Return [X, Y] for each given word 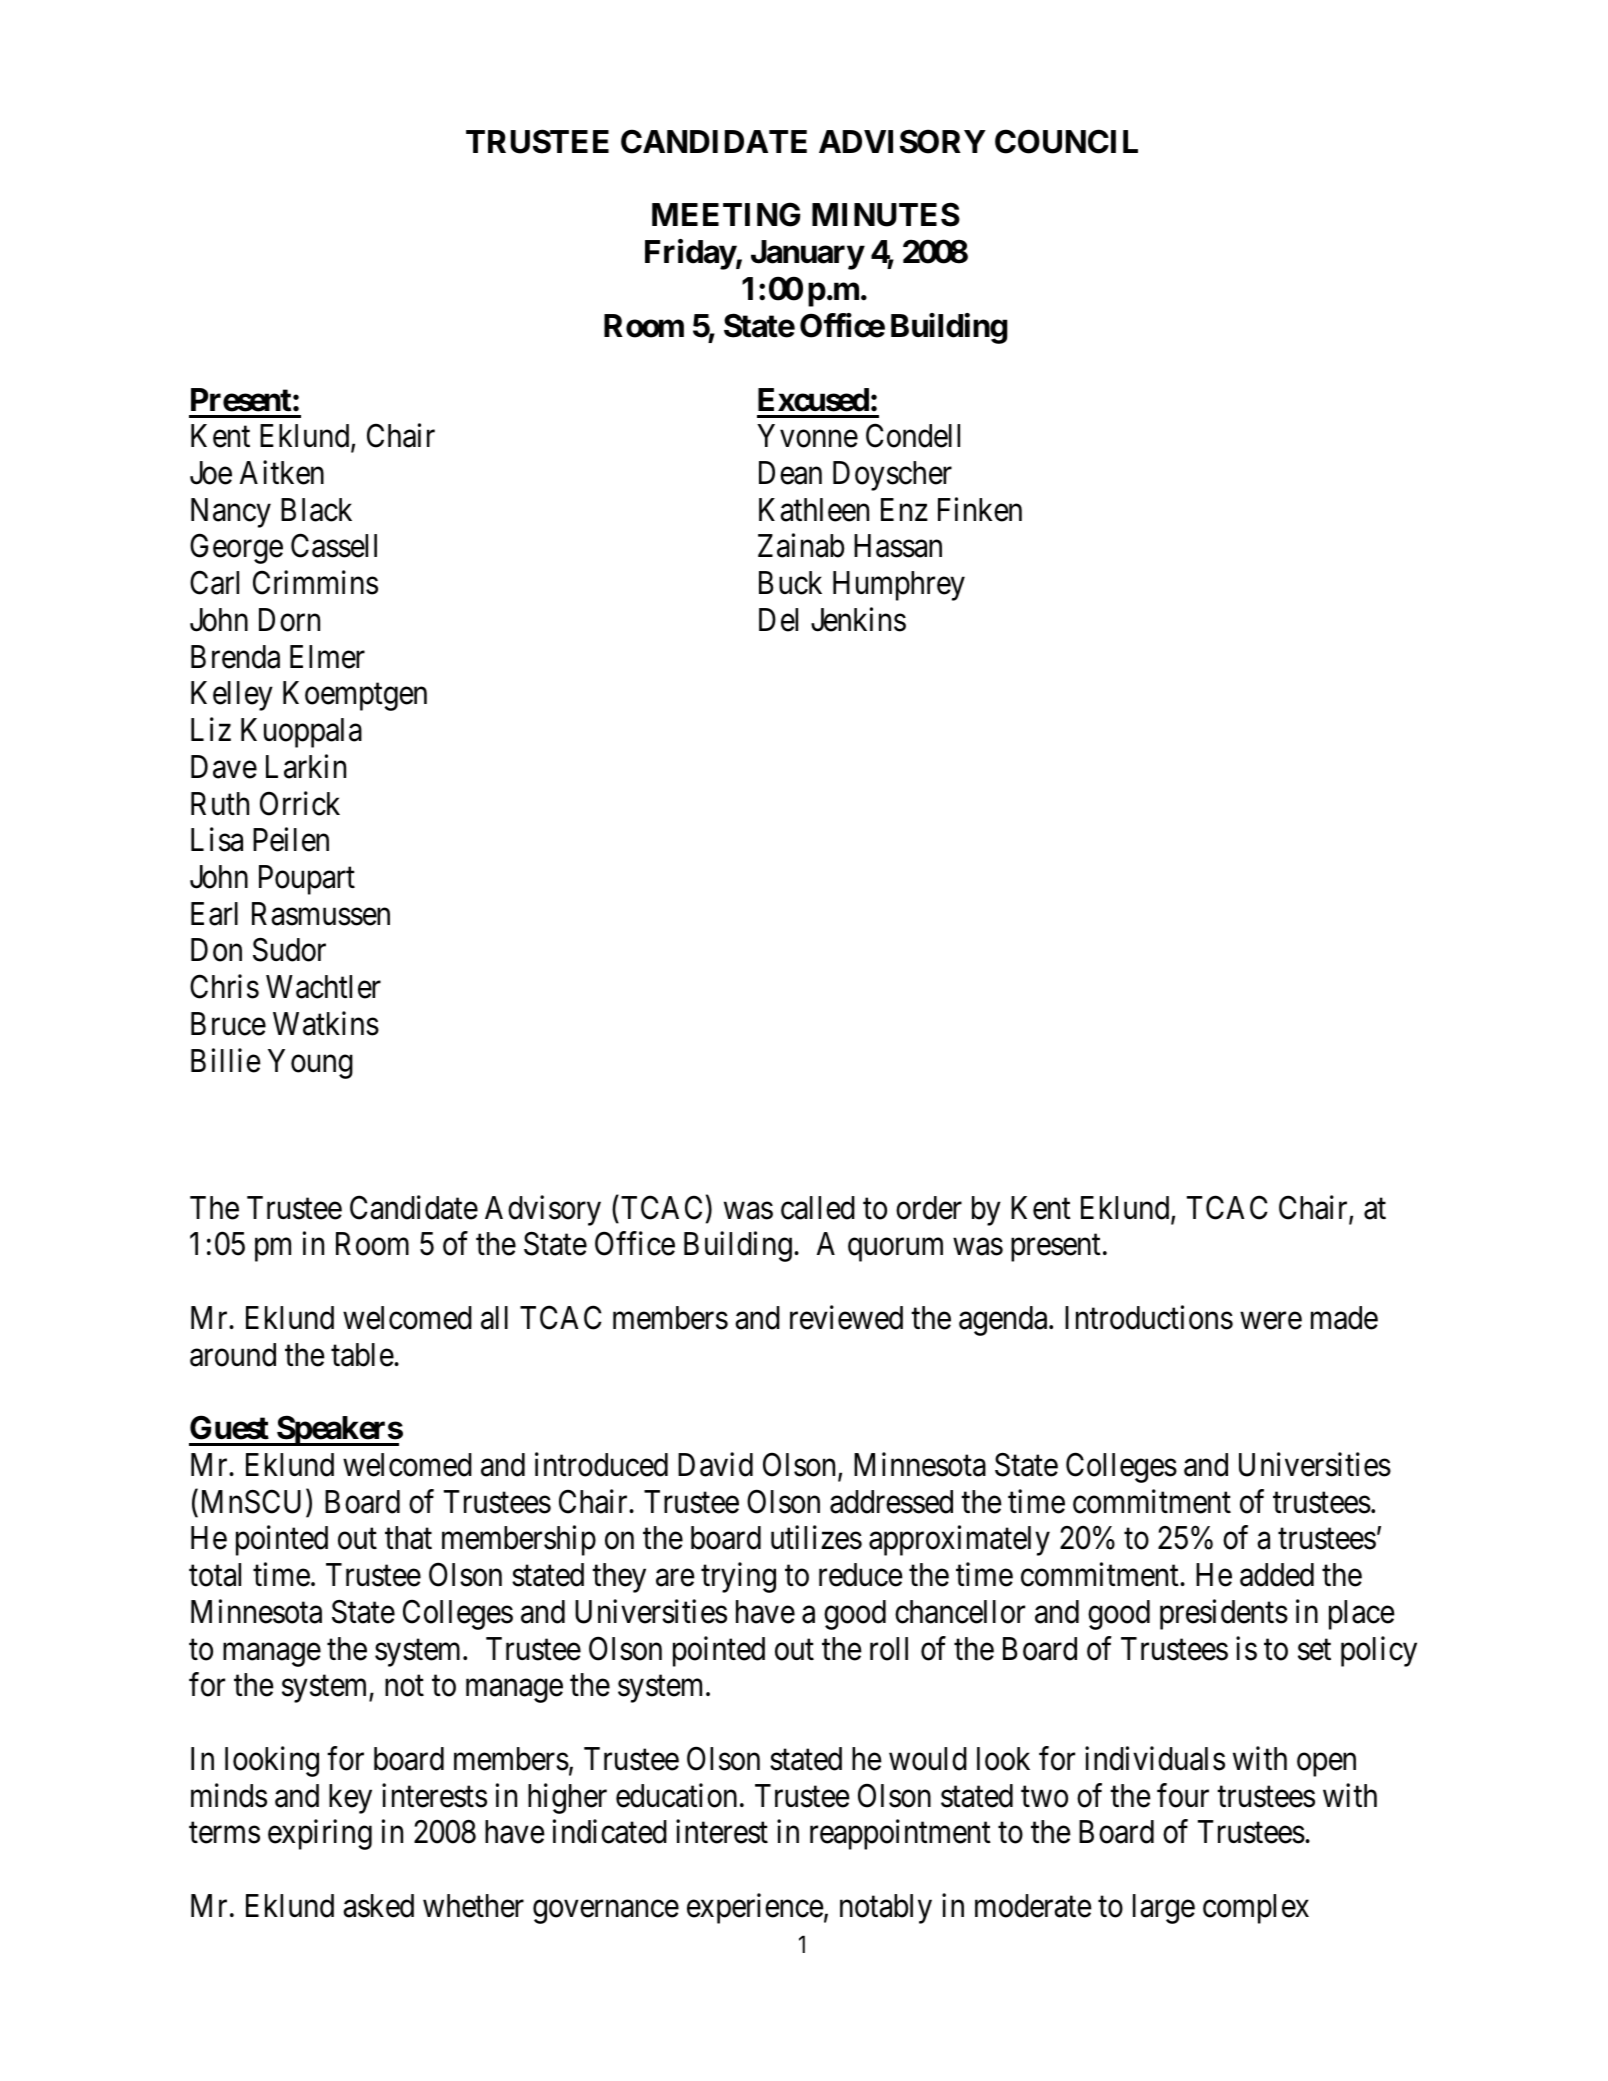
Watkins [326, 1023]
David [715, 1464]
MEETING [726, 215]
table [363, 1355]
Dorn [289, 620]
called [818, 1208]
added [1277, 1575]
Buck [790, 583]
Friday [690, 254]
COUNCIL [1066, 141]
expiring [320, 1835]
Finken [980, 509]
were [1271, 1321]
